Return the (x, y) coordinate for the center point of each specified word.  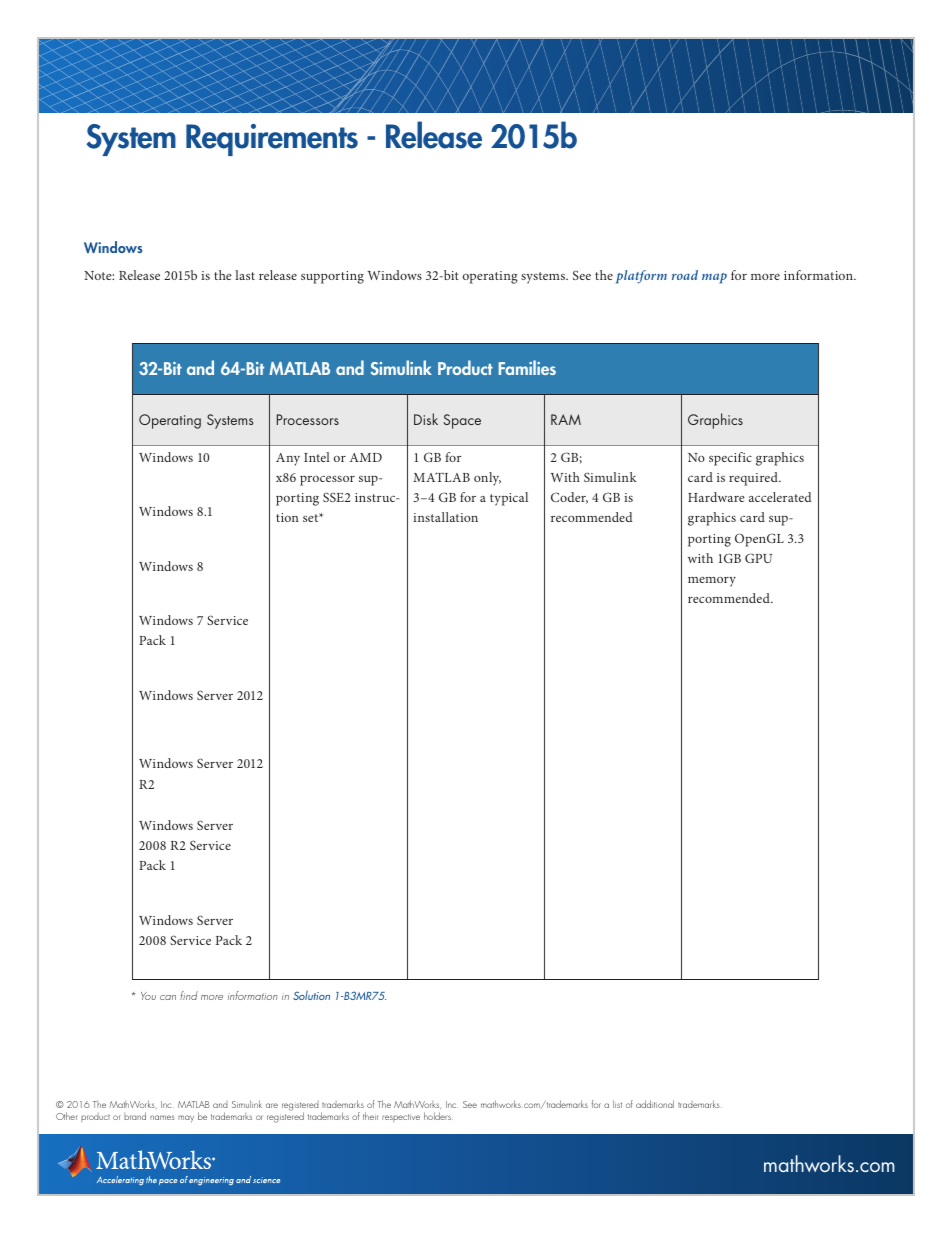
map (714, 278)
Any (288, 459)
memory (712, 582)
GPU (758, 558)
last (245, 275)
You (148, 996)
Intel (317, 457)
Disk (426, 419)
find (189, 995)
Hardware (716, 497)
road (685, 275)
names (162, 1117)
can (168, 997)
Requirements (272, 140)
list (617, 1104)
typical (509, 499)
